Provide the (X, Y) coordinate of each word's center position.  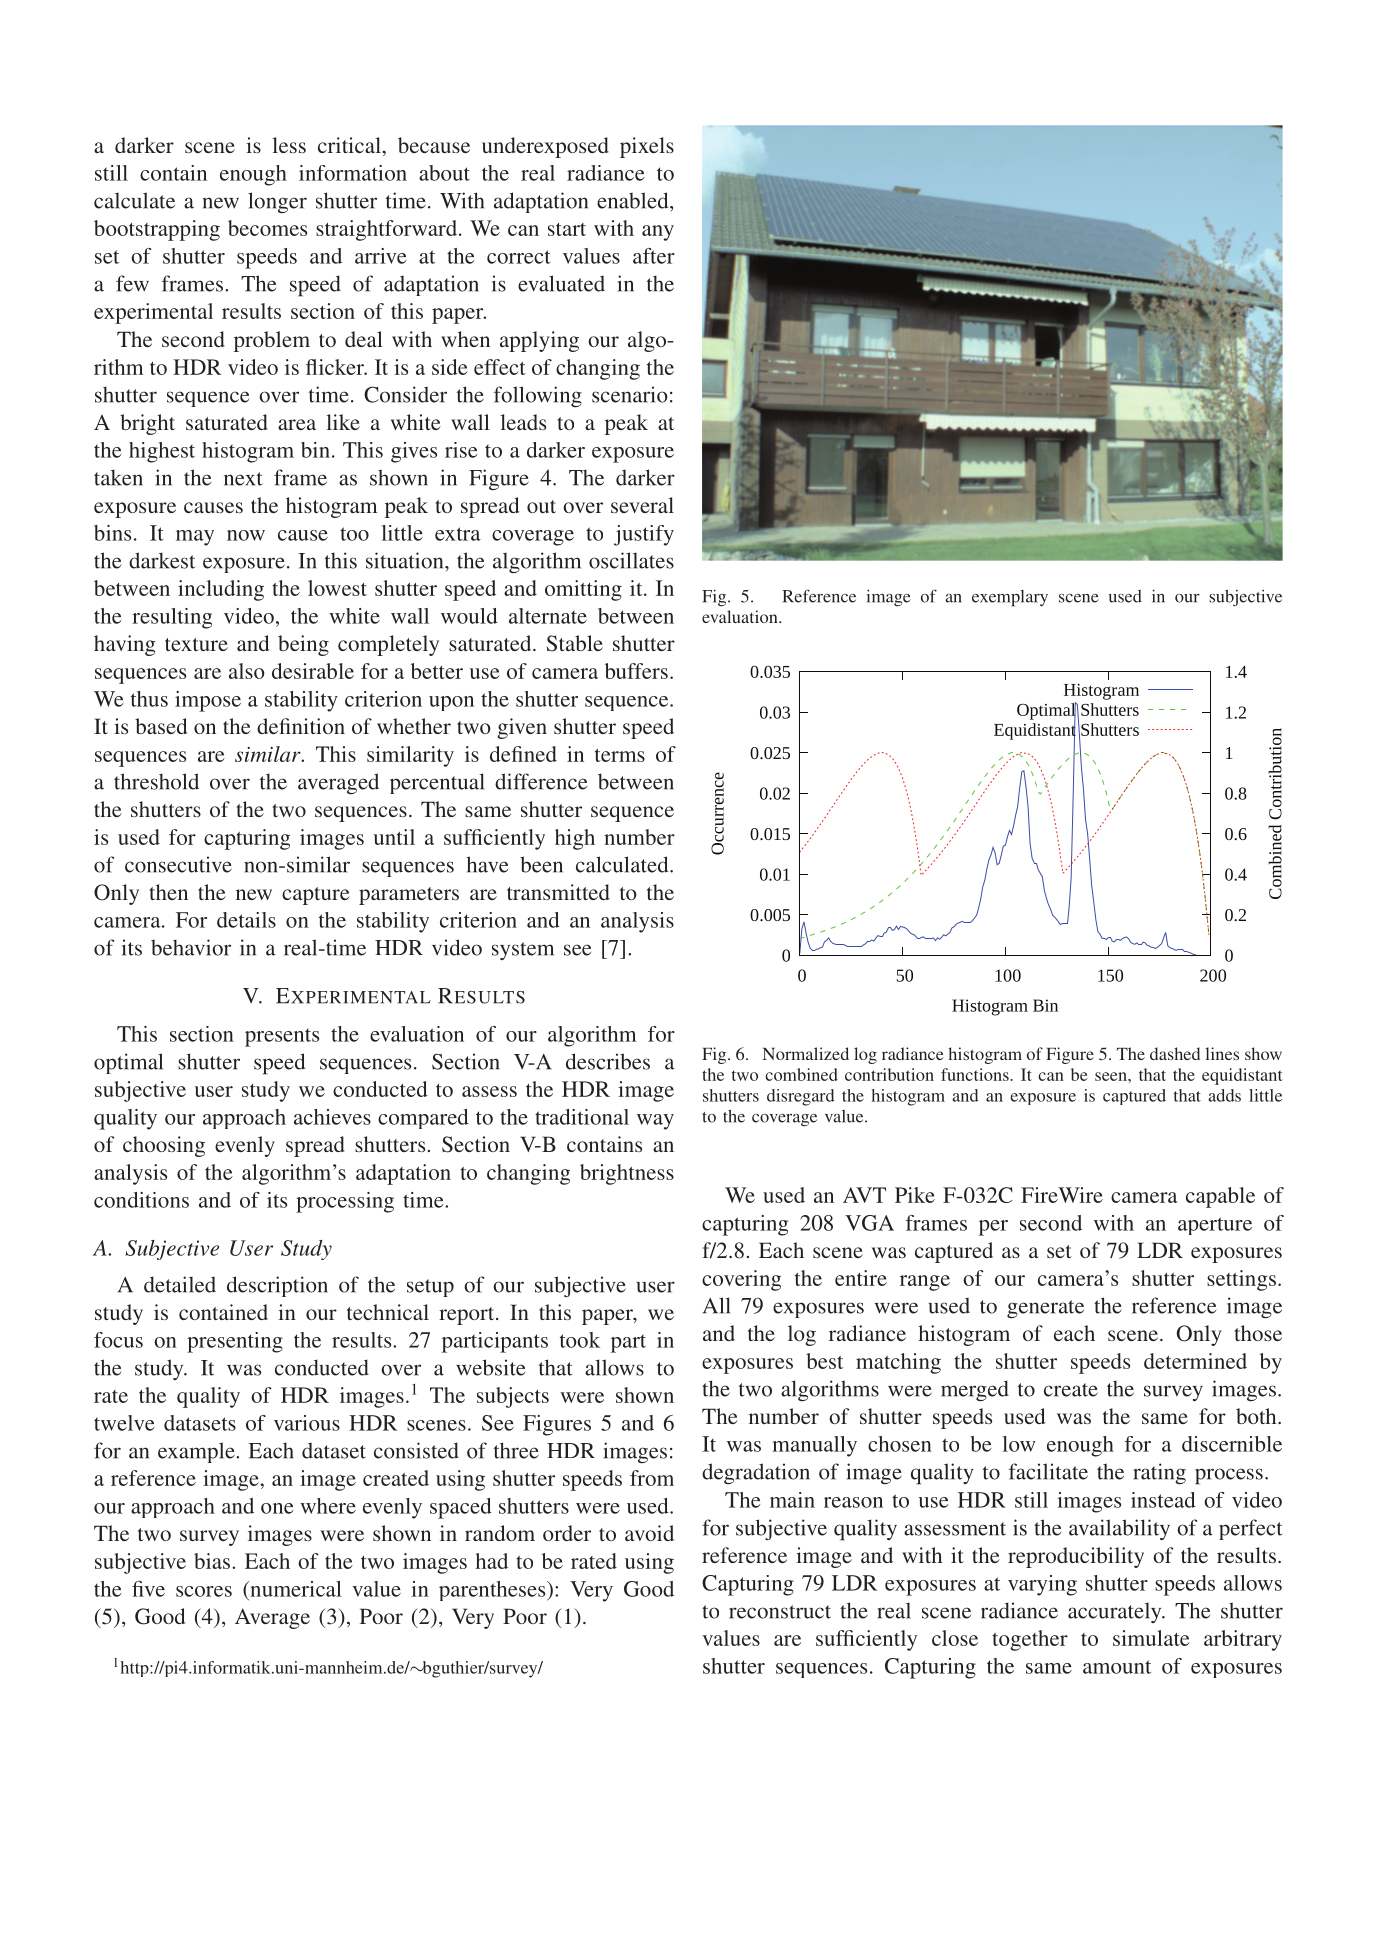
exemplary (1010, 598)
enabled (634, 200)
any (658, 233)
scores (204, 1591)
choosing (164, 1146)
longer (277, 203)
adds (1224, 1095)
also (247, 671)
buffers (636, 671)
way (655, 1122)
